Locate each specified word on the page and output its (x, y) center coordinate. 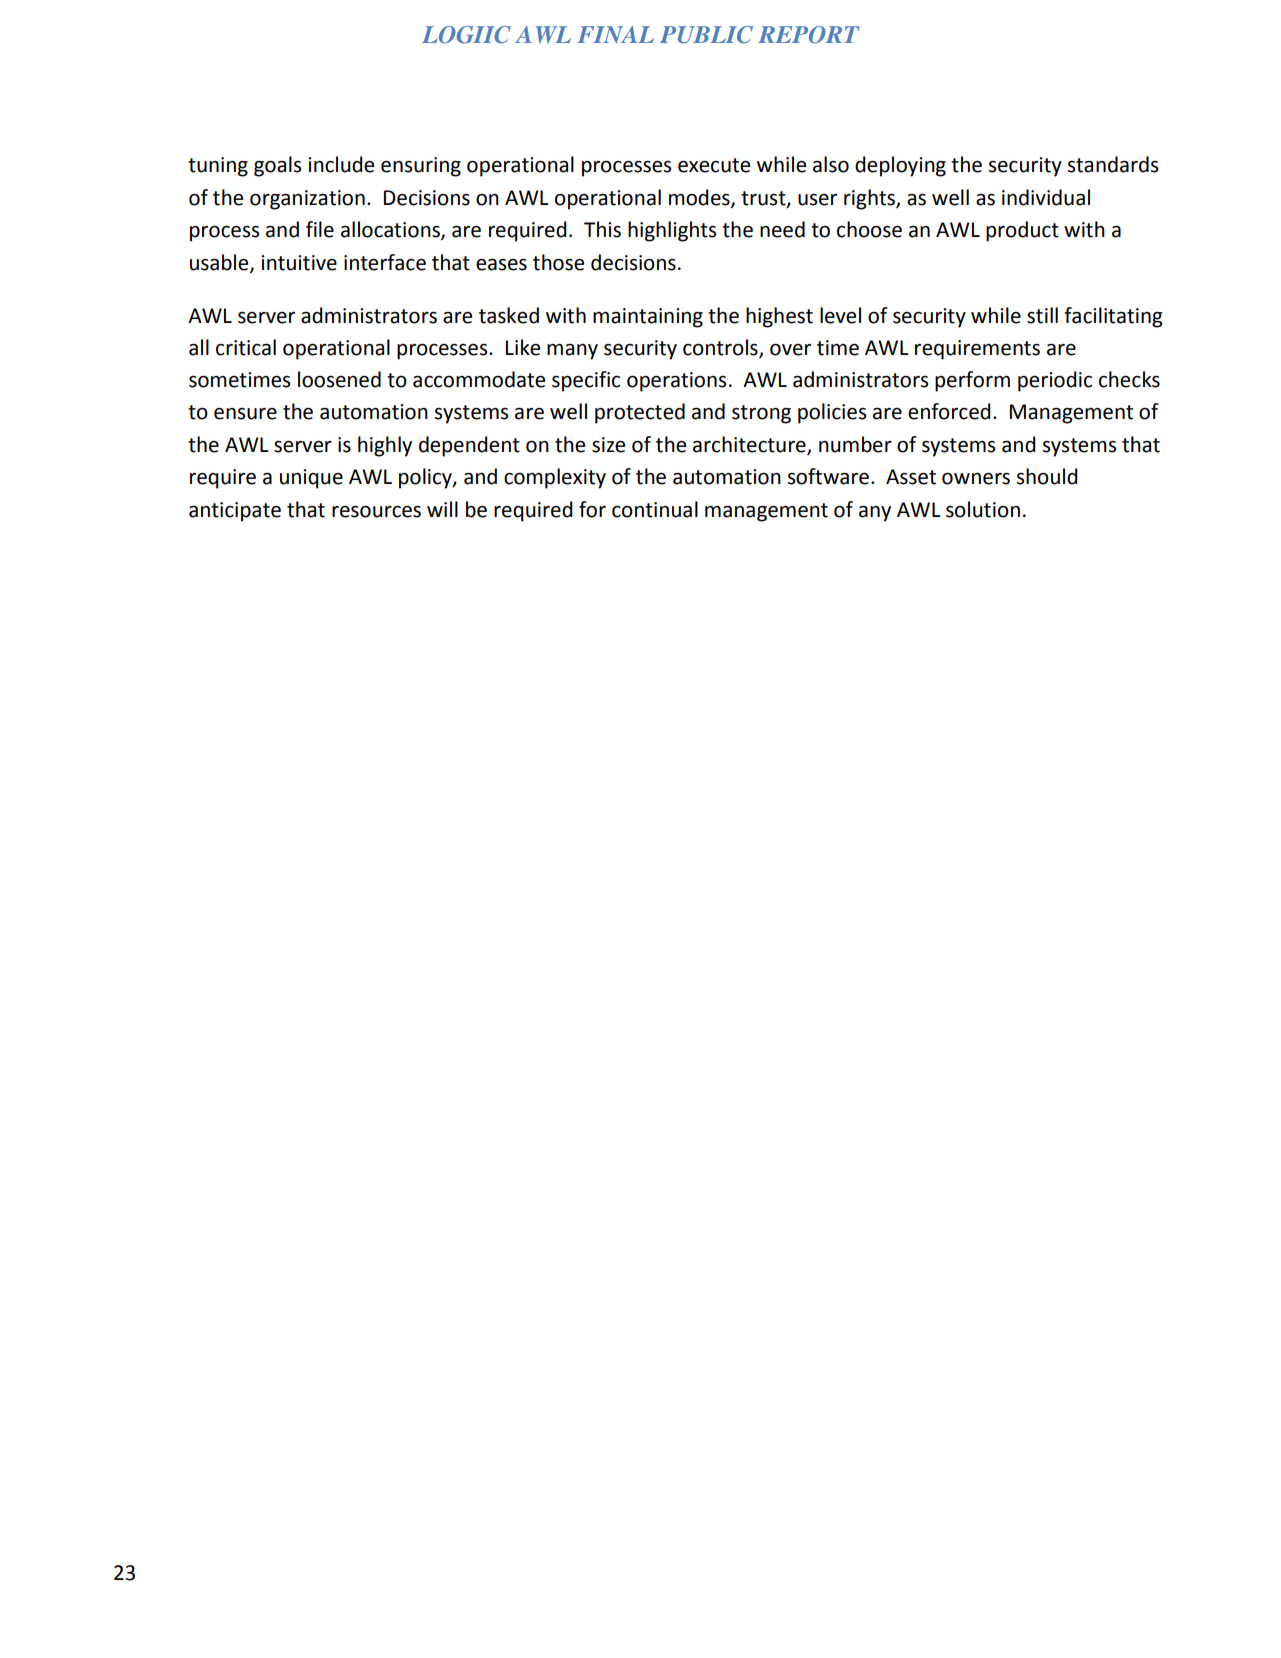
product (1022, 231)
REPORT (808, 35)
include (341, 164)
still (1042, 315)
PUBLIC (706, 35)
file (320, 229)
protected (640, 413)
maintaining (648, 318)
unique (311, 479)
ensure (245, 414)
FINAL (615, 34)
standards (1113, 164)
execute (714, 165)
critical (246, 347)
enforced (949, 411)
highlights (672, 231)
